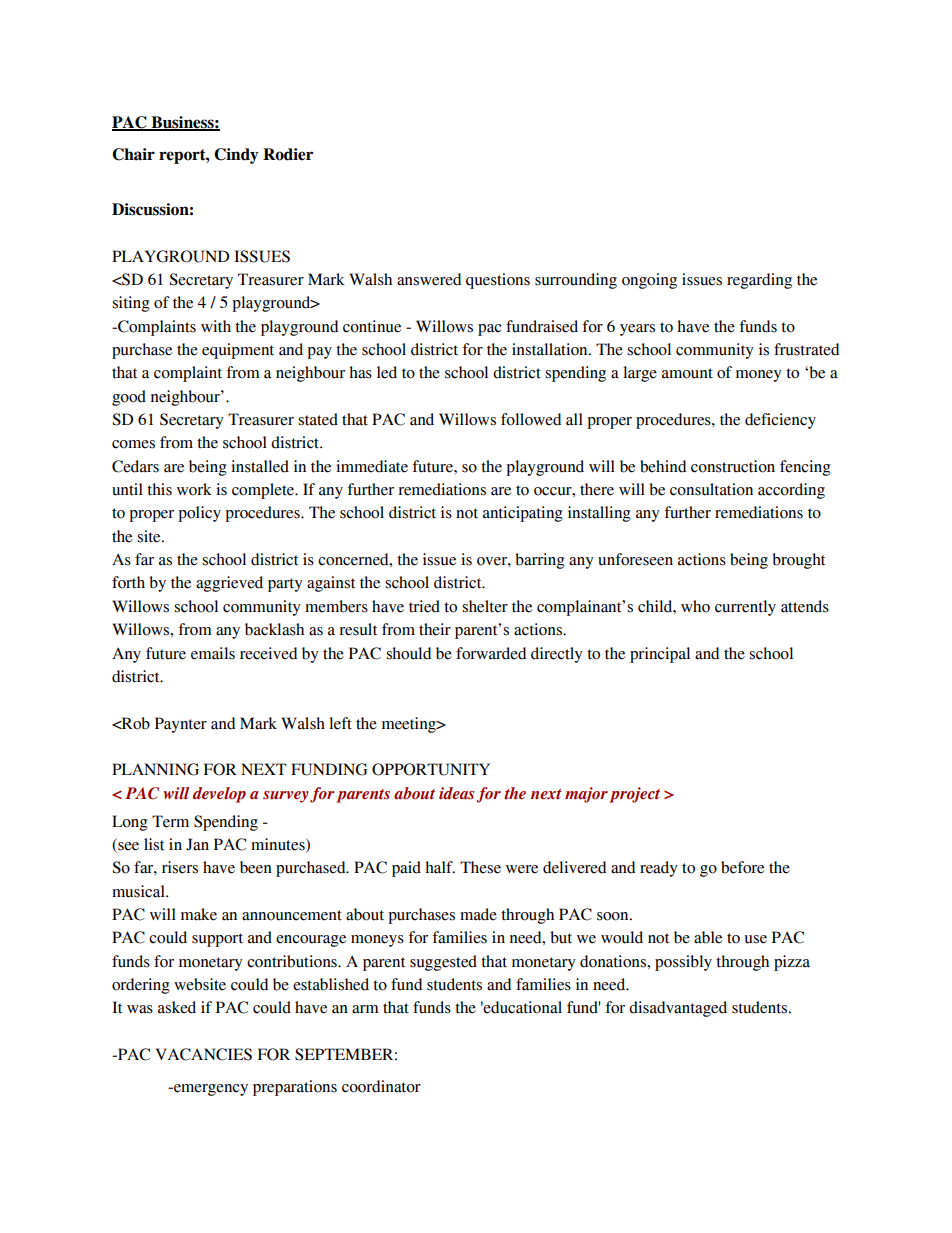 This screenshot has height=1233, width=952. Describe the element at coordinates (236, 156) in the screenshot. I see `Cindy` at that location.
